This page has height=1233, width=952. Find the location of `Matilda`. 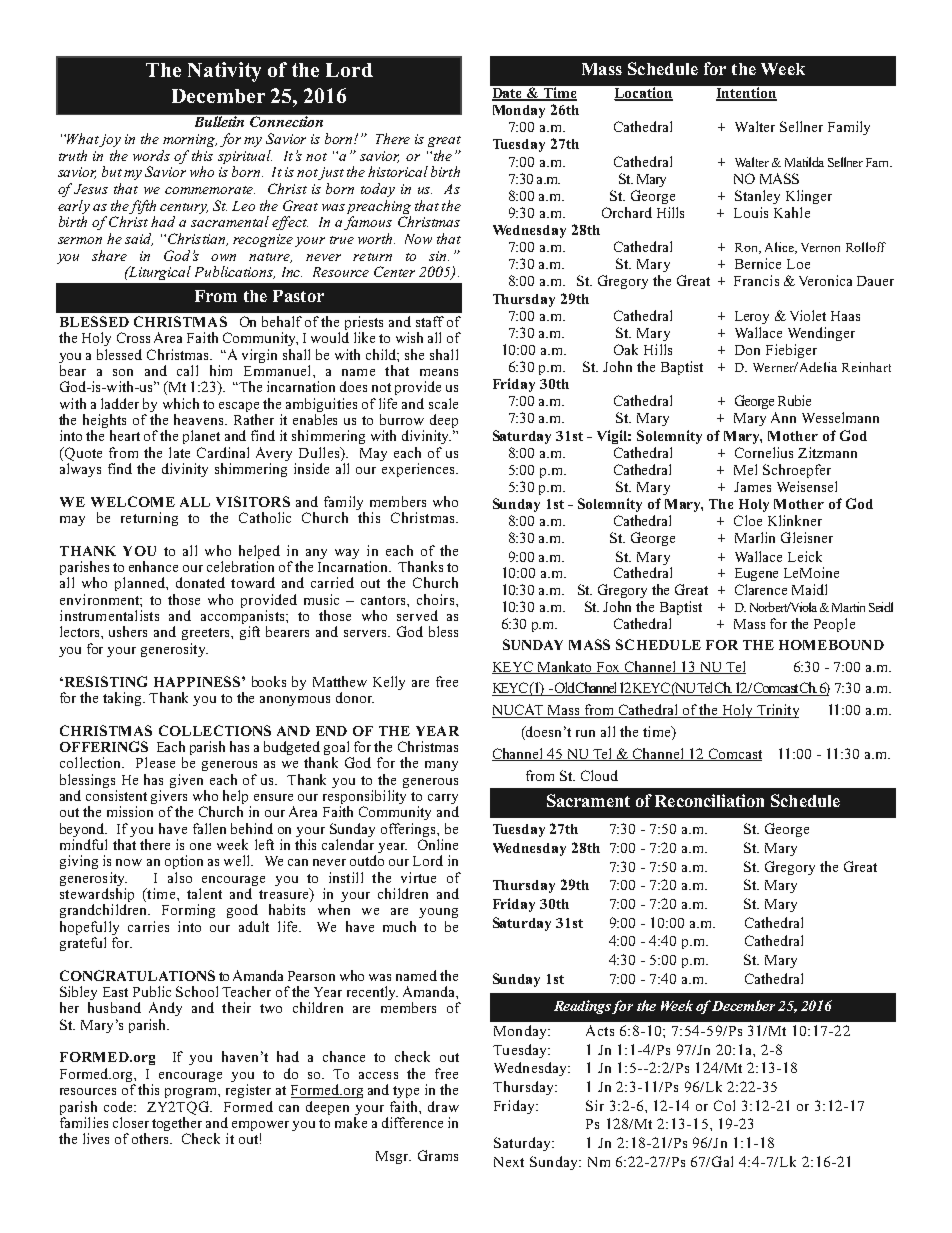

Matilda is located at coordinates (804, 162).
